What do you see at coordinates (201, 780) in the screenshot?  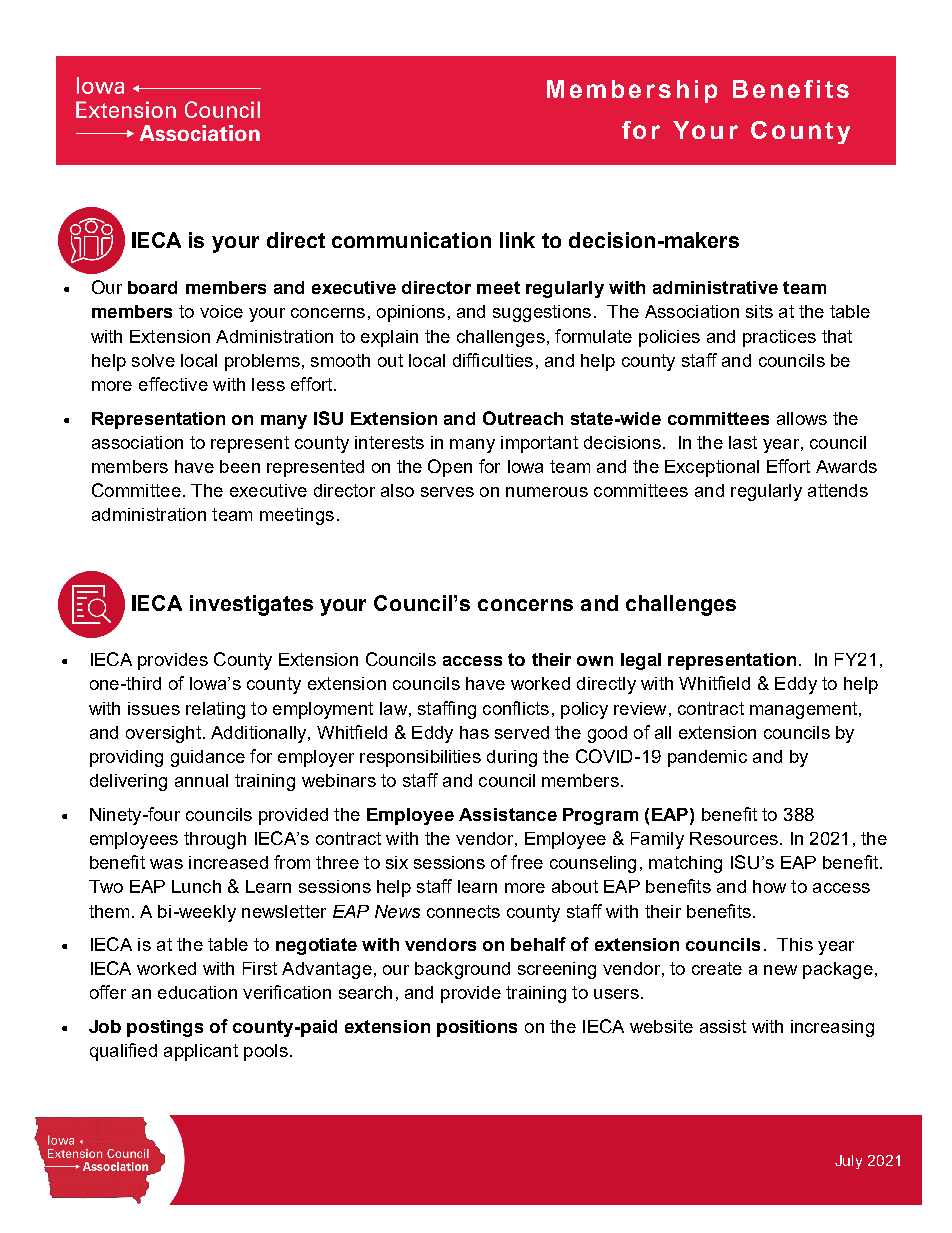 I see `annual` at bounding box center [201, 780].
